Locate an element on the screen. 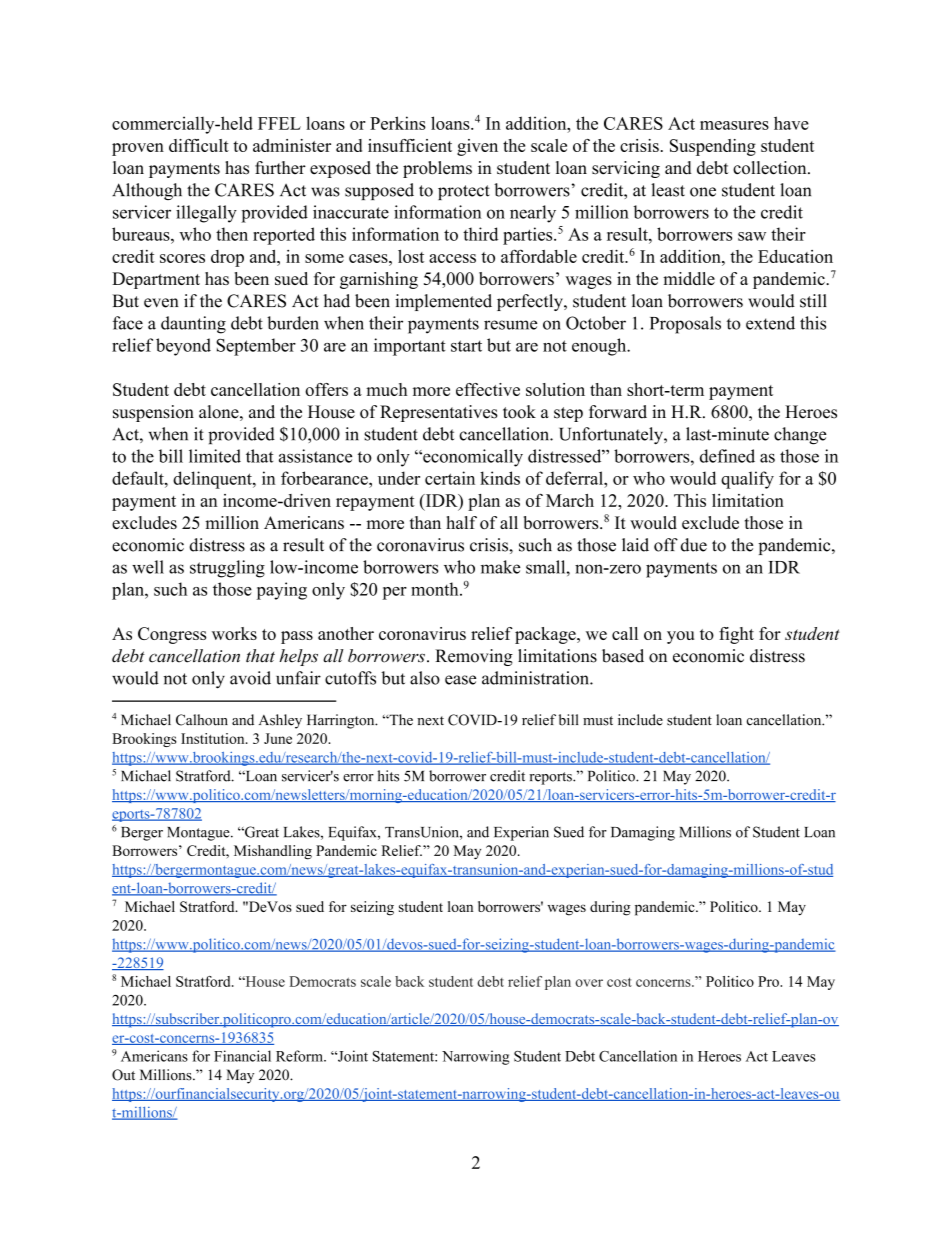  Out is located at coordinates (123, 1075).
